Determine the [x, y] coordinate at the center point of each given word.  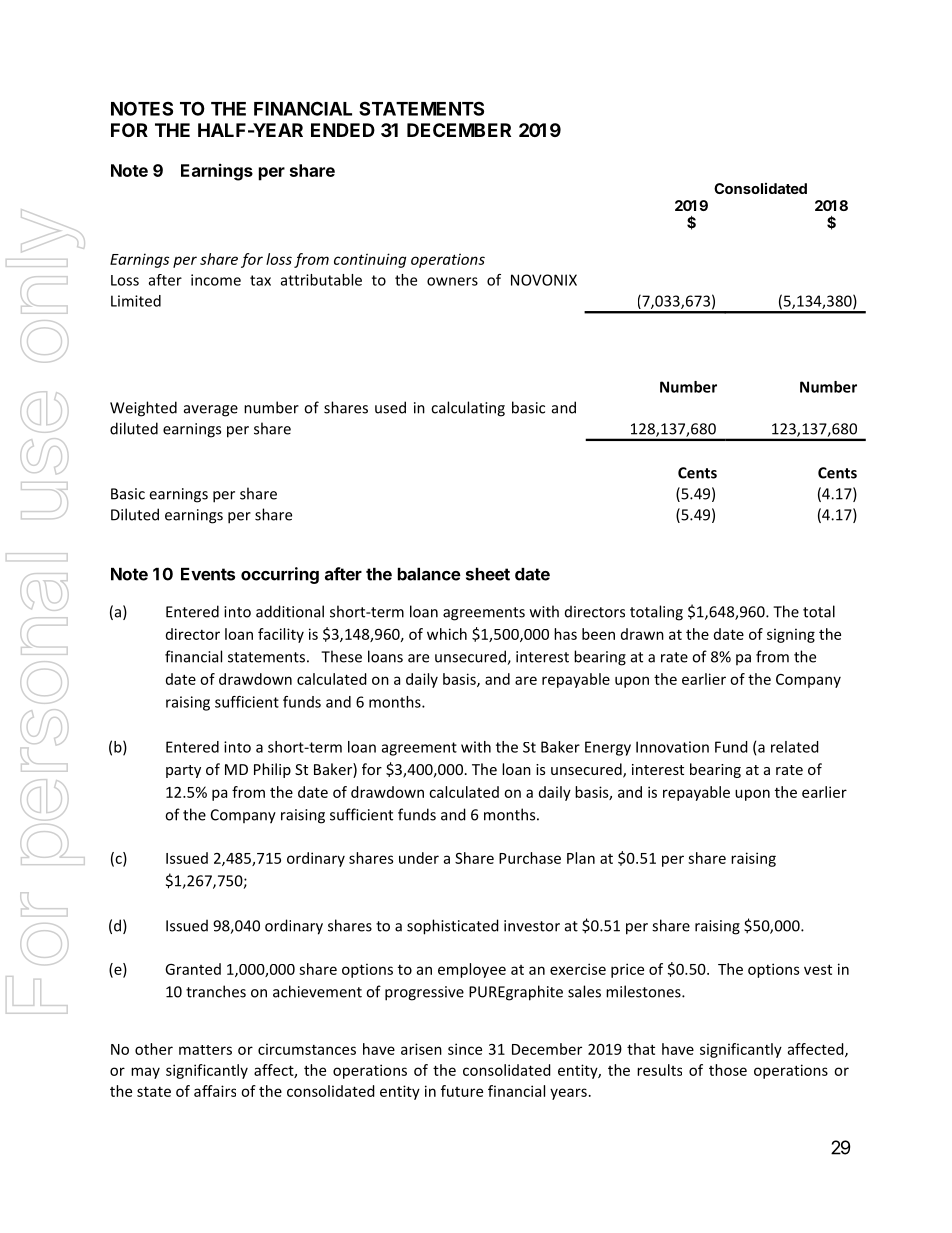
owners [452, 281]
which [447, 634]
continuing [370, 260]
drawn [642, 634]
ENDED [343, 130]
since [465, 1049]
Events [208, 574]
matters [205, 1050]
